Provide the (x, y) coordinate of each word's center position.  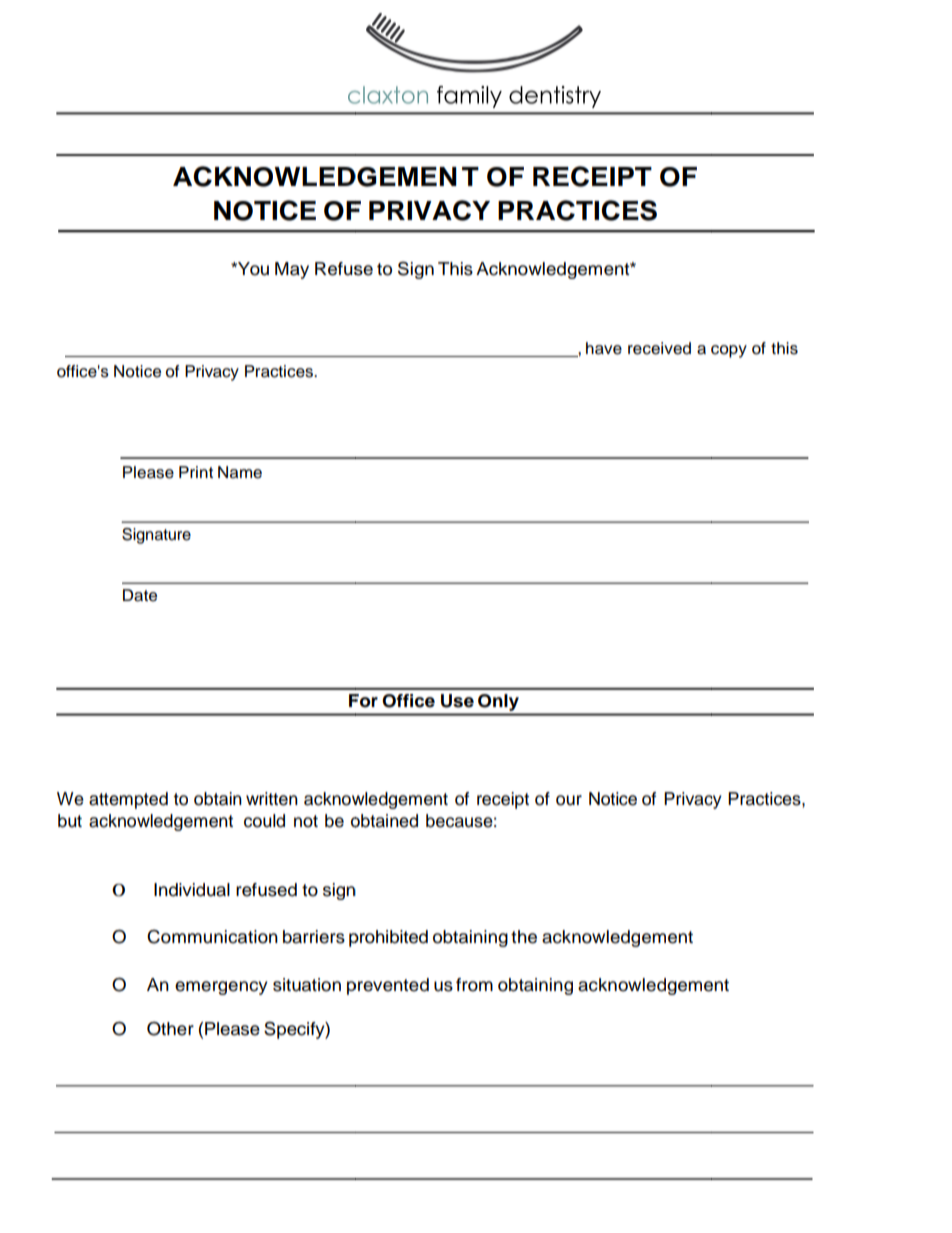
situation (307, 985)
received (659, 348)
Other (170, 1029)
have (604, 348)
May (292, 270)
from (474, 985)
